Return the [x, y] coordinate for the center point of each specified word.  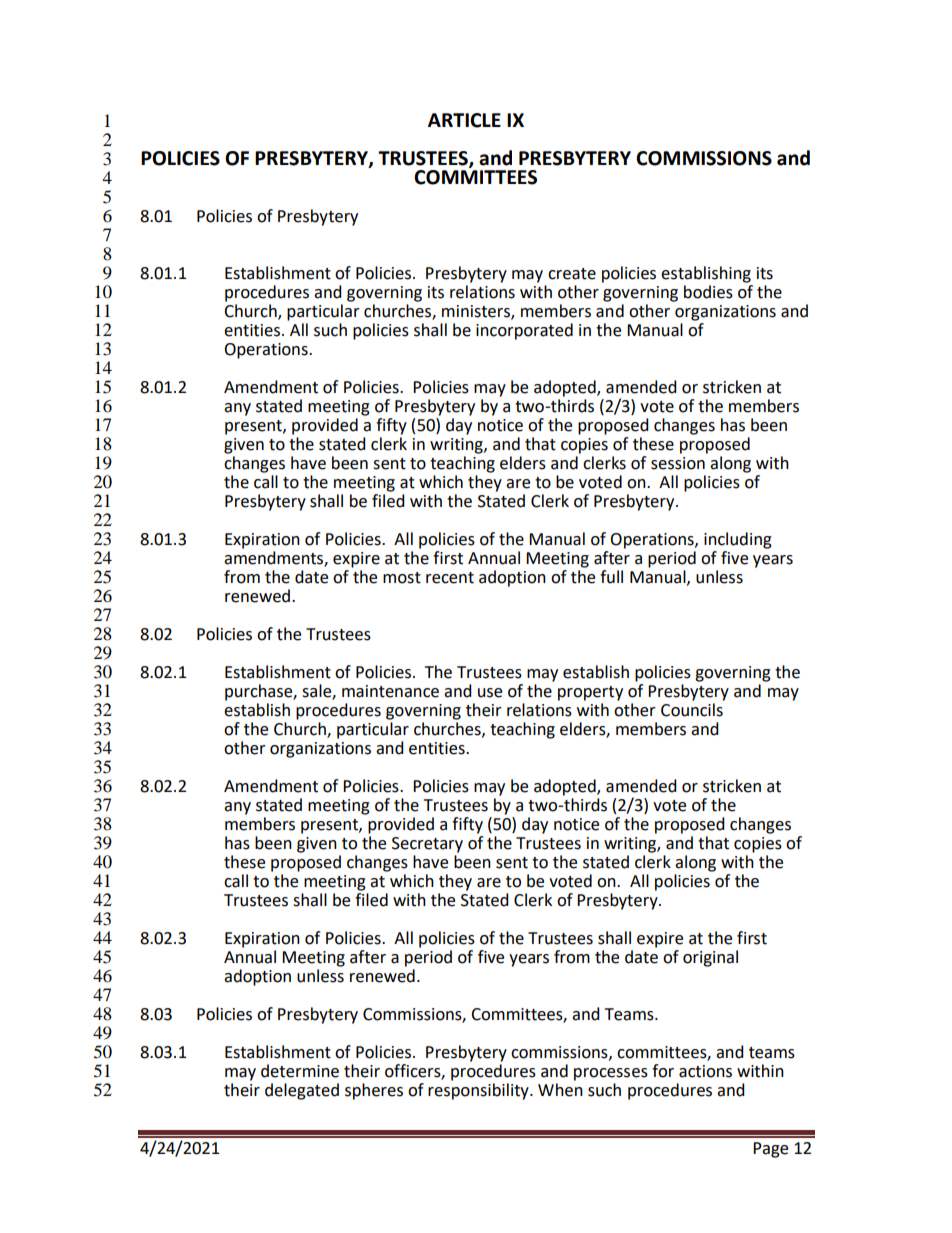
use [490, 693]
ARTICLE [464, 120]
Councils [692, 710]
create [572, 274]
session [678, 463]
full [611, 577]
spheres [374, 1091]
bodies [708, 292]
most [402, 578]
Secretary [427, 845]
